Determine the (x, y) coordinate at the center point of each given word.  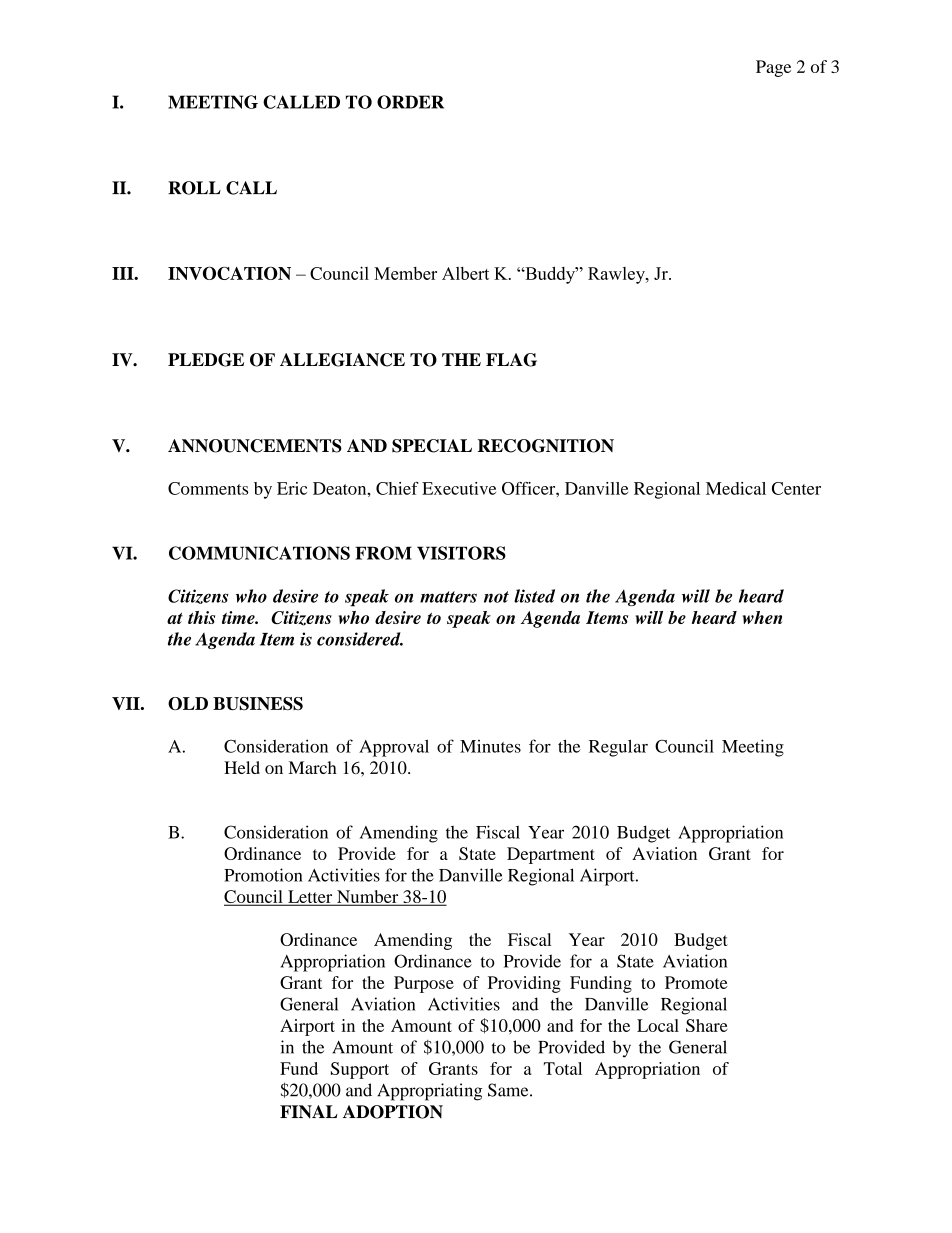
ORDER (410, 102)
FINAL (309, 1112)
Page (773, 68)
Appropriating (429, 1092)
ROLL (194, 188)
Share (707, 1025)
